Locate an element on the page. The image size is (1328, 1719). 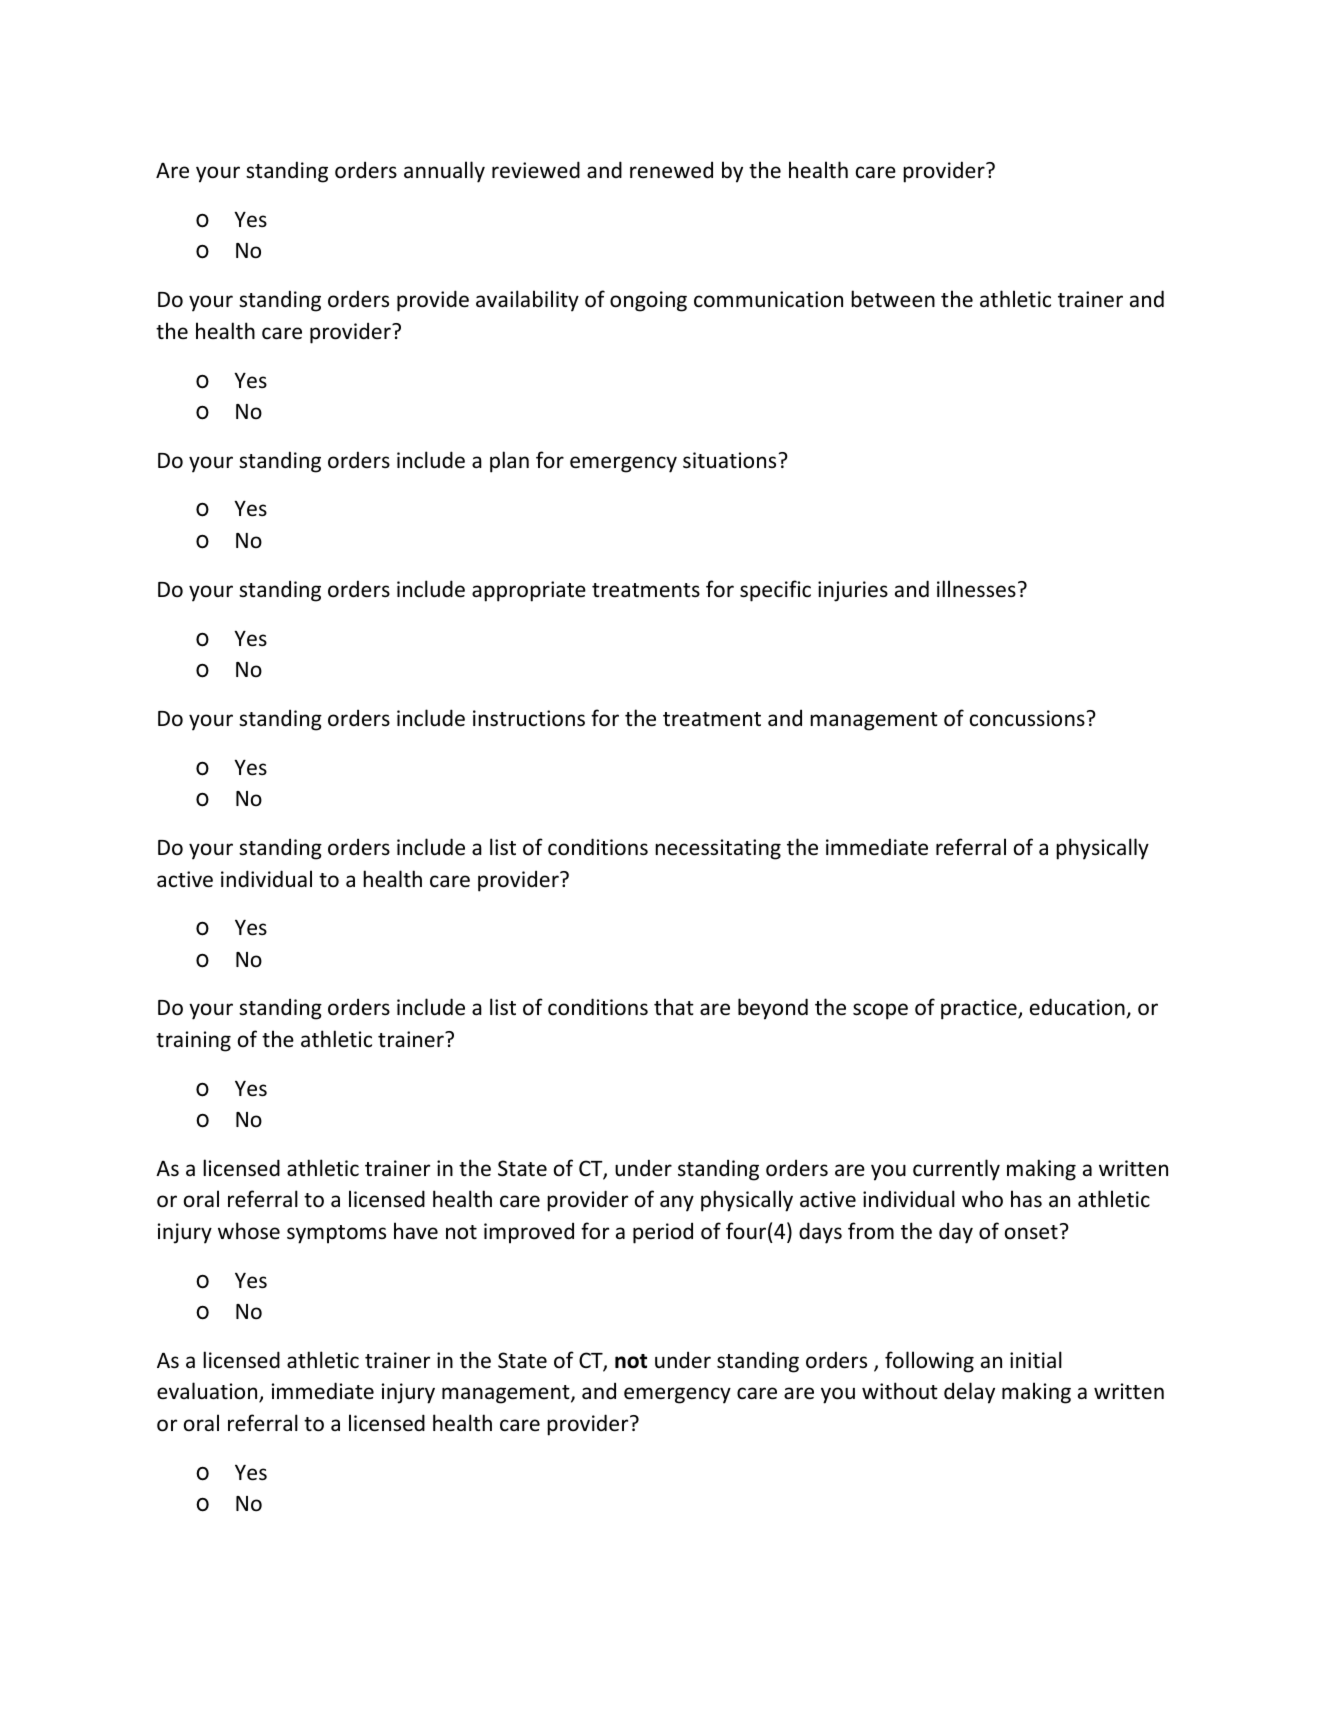
concussions is located at coordinates (1027, 718).
